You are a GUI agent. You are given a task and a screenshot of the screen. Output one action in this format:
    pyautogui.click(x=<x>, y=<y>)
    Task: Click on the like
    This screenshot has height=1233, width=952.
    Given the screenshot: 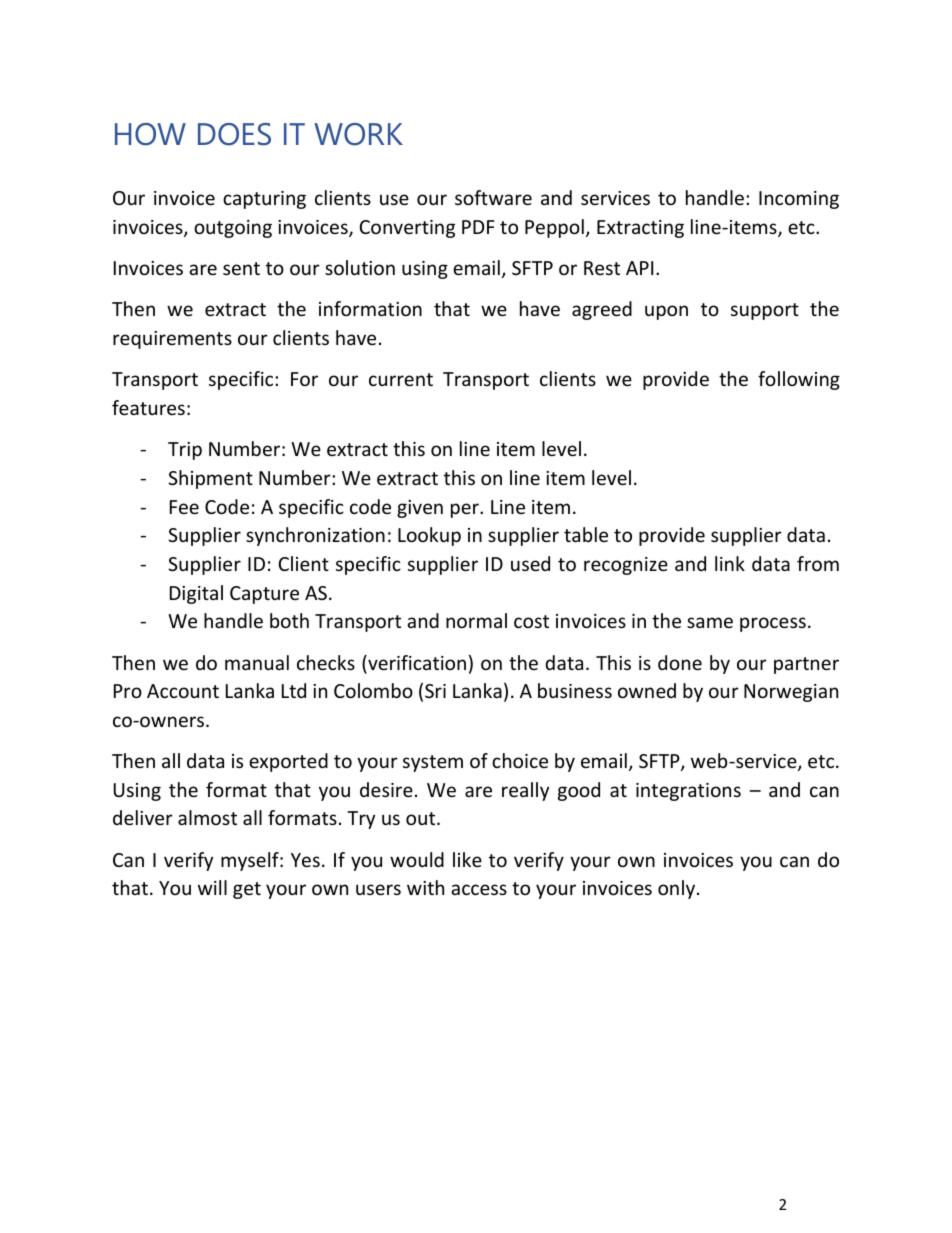 What is the action you would take?
    pyautogui.click(x=467, y=859)
